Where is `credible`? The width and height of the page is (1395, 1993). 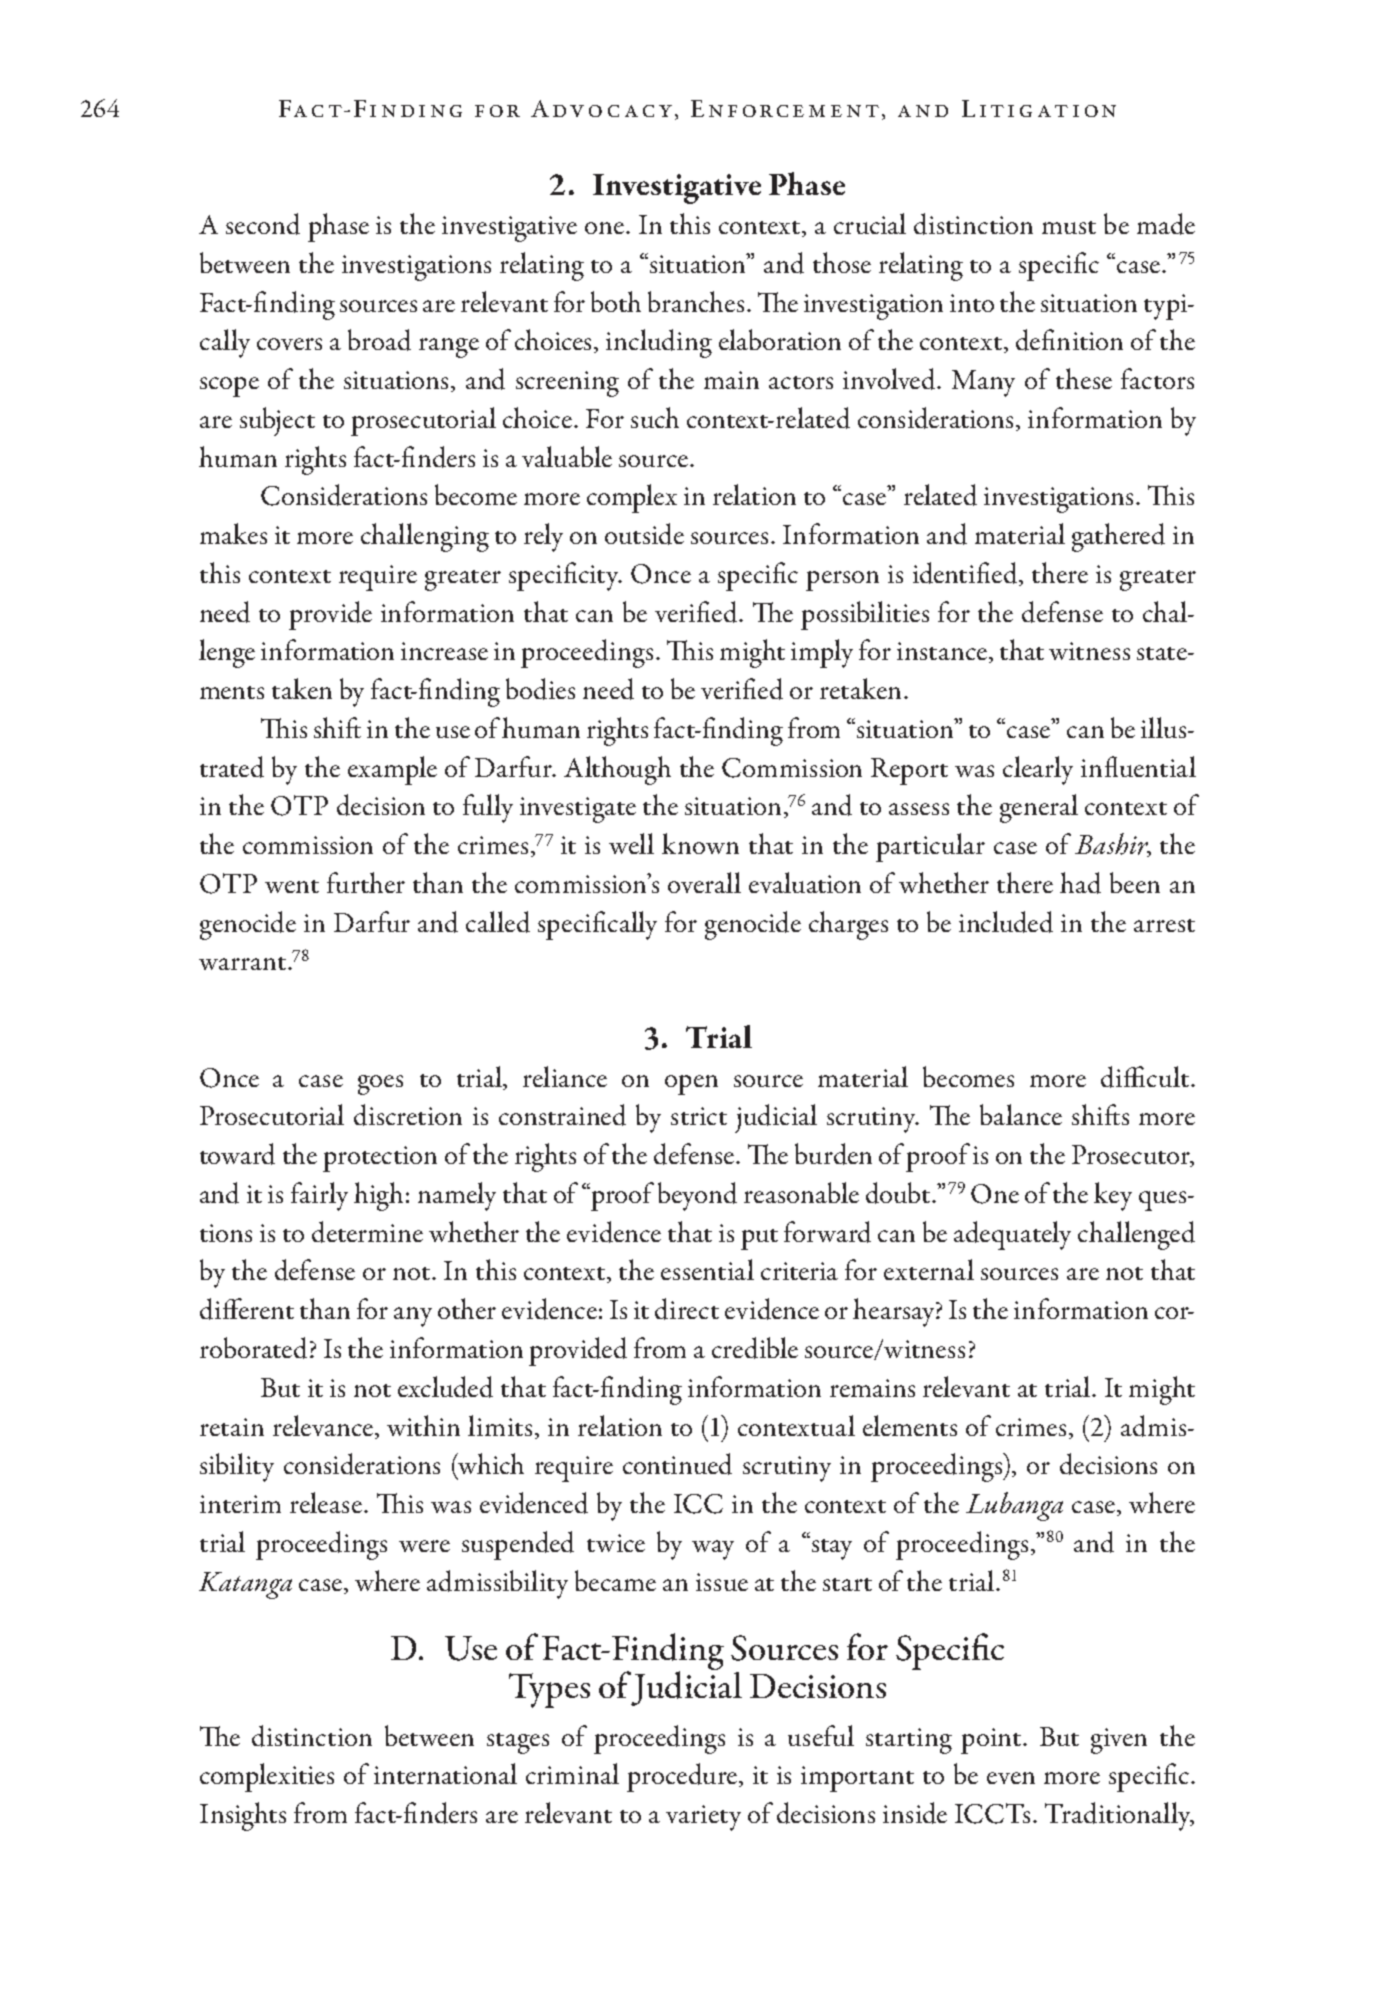 credible is located at coordinates (755, 1348).
